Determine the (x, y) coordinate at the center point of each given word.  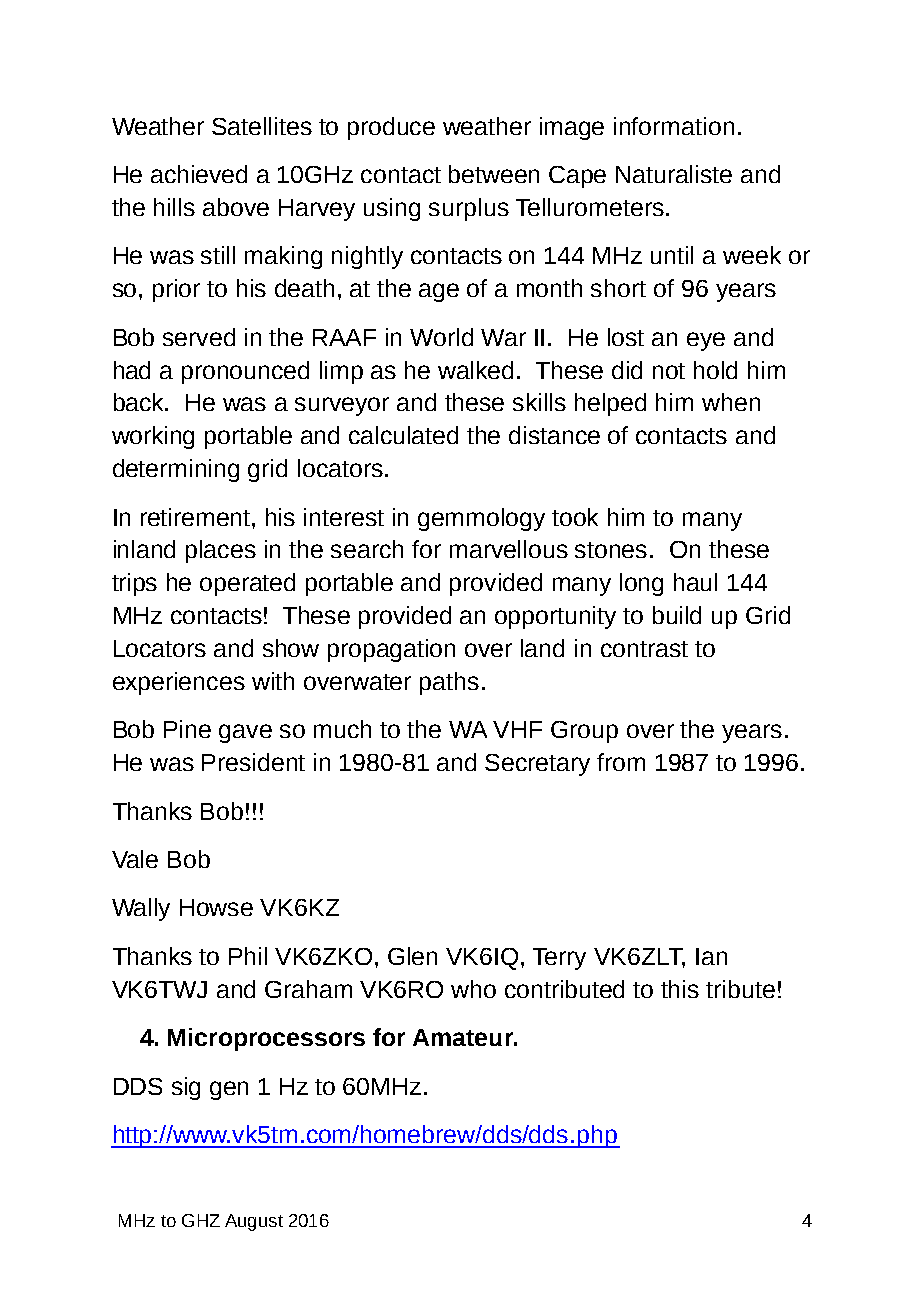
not (669, 371)
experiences (179, 683)
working (153, 437)
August (254, 1222)
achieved (199, 174)
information (674, 126)
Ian (711, 956)
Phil (248, 956)
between (494, 174)
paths (449, 683)
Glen (412, 956)
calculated (403, 435)
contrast (644, 649)
